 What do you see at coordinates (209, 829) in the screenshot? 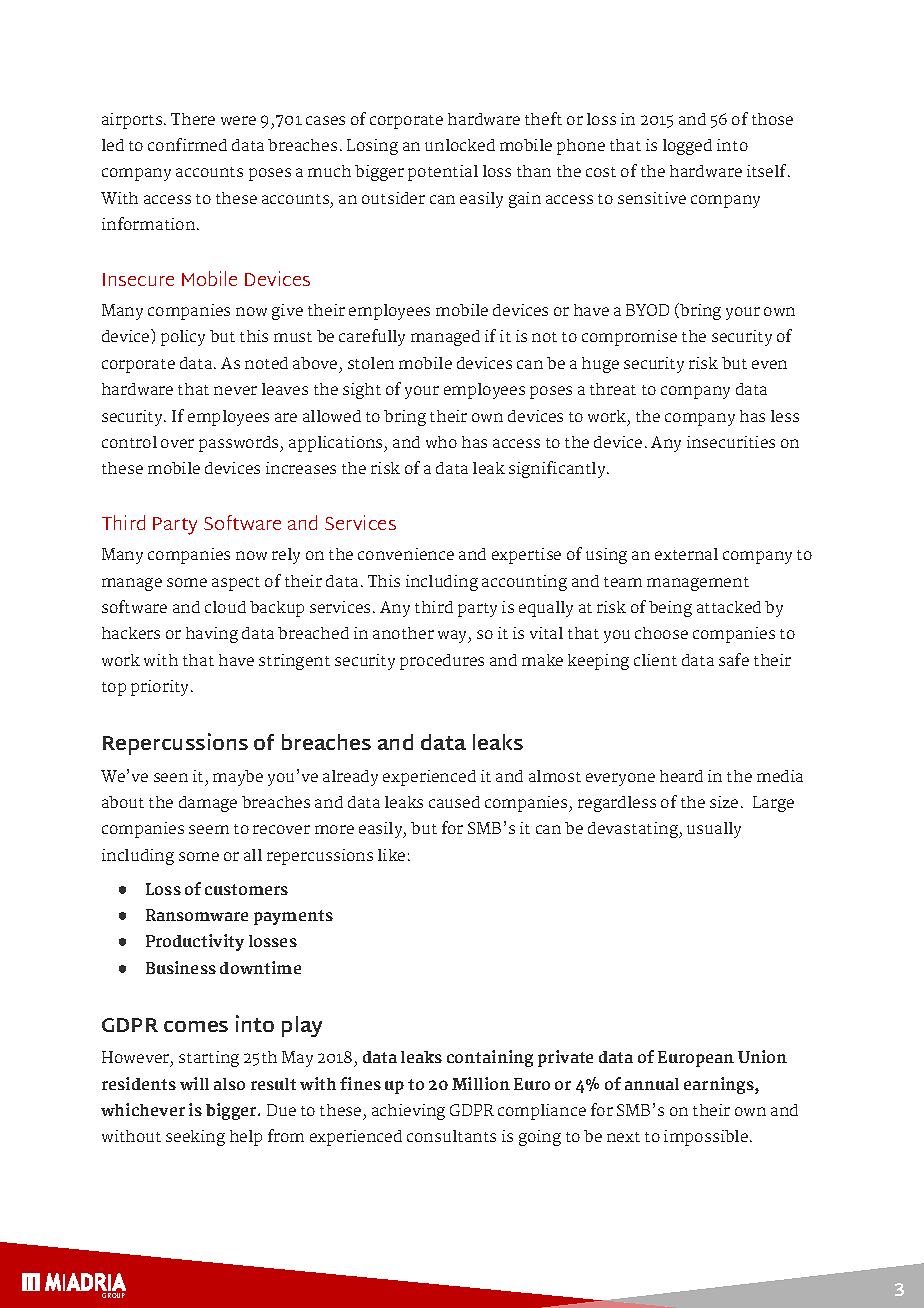
I see `seem` at bounding box center [209, 829].
